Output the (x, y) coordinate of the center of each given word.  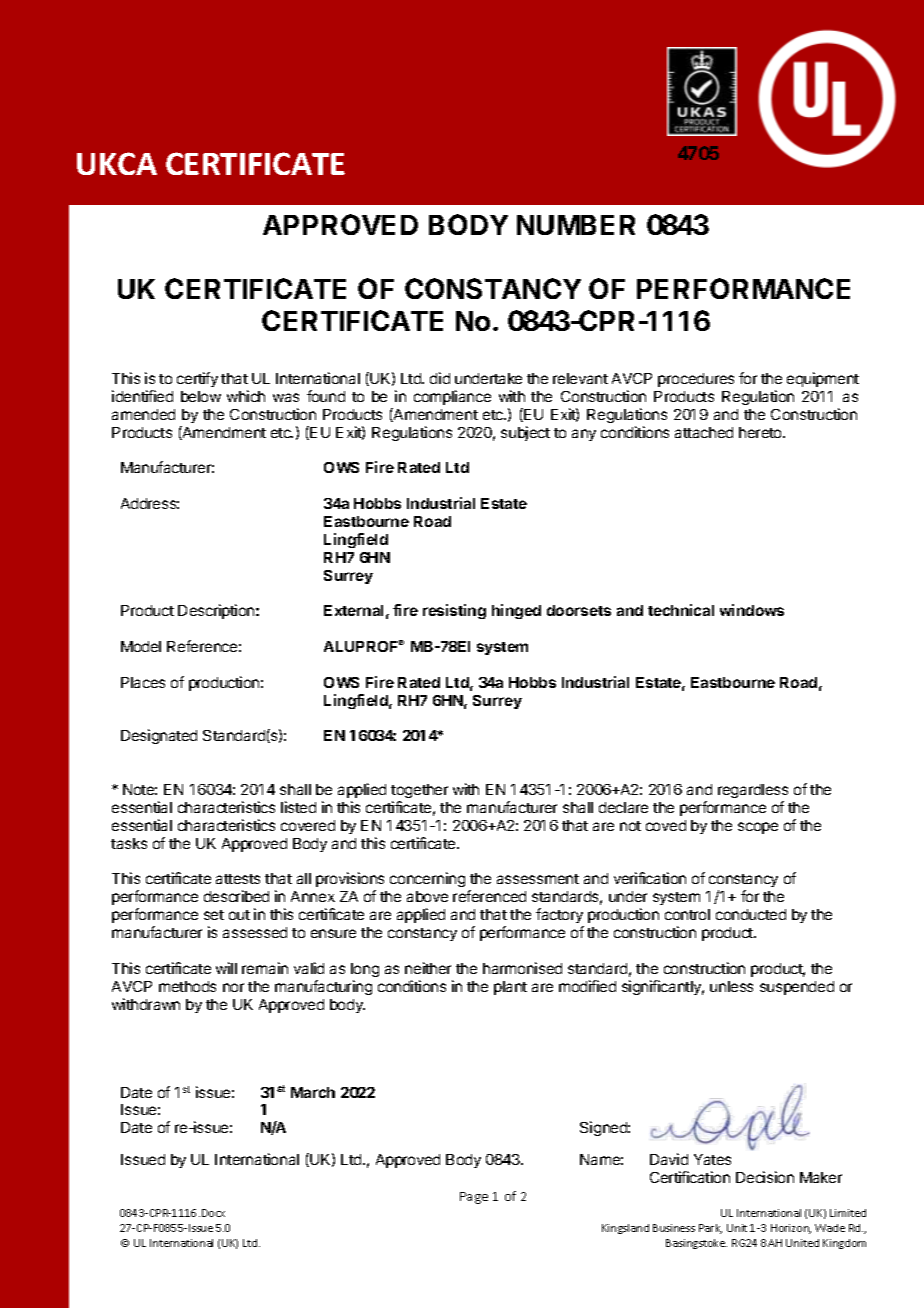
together (419, 791)
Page (474, 1198)
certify (197, 379)
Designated (159, 736)
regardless (753, 791)
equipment (823, 379)
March (313, 1092)
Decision (765, 1177)
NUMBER (576, 225)
